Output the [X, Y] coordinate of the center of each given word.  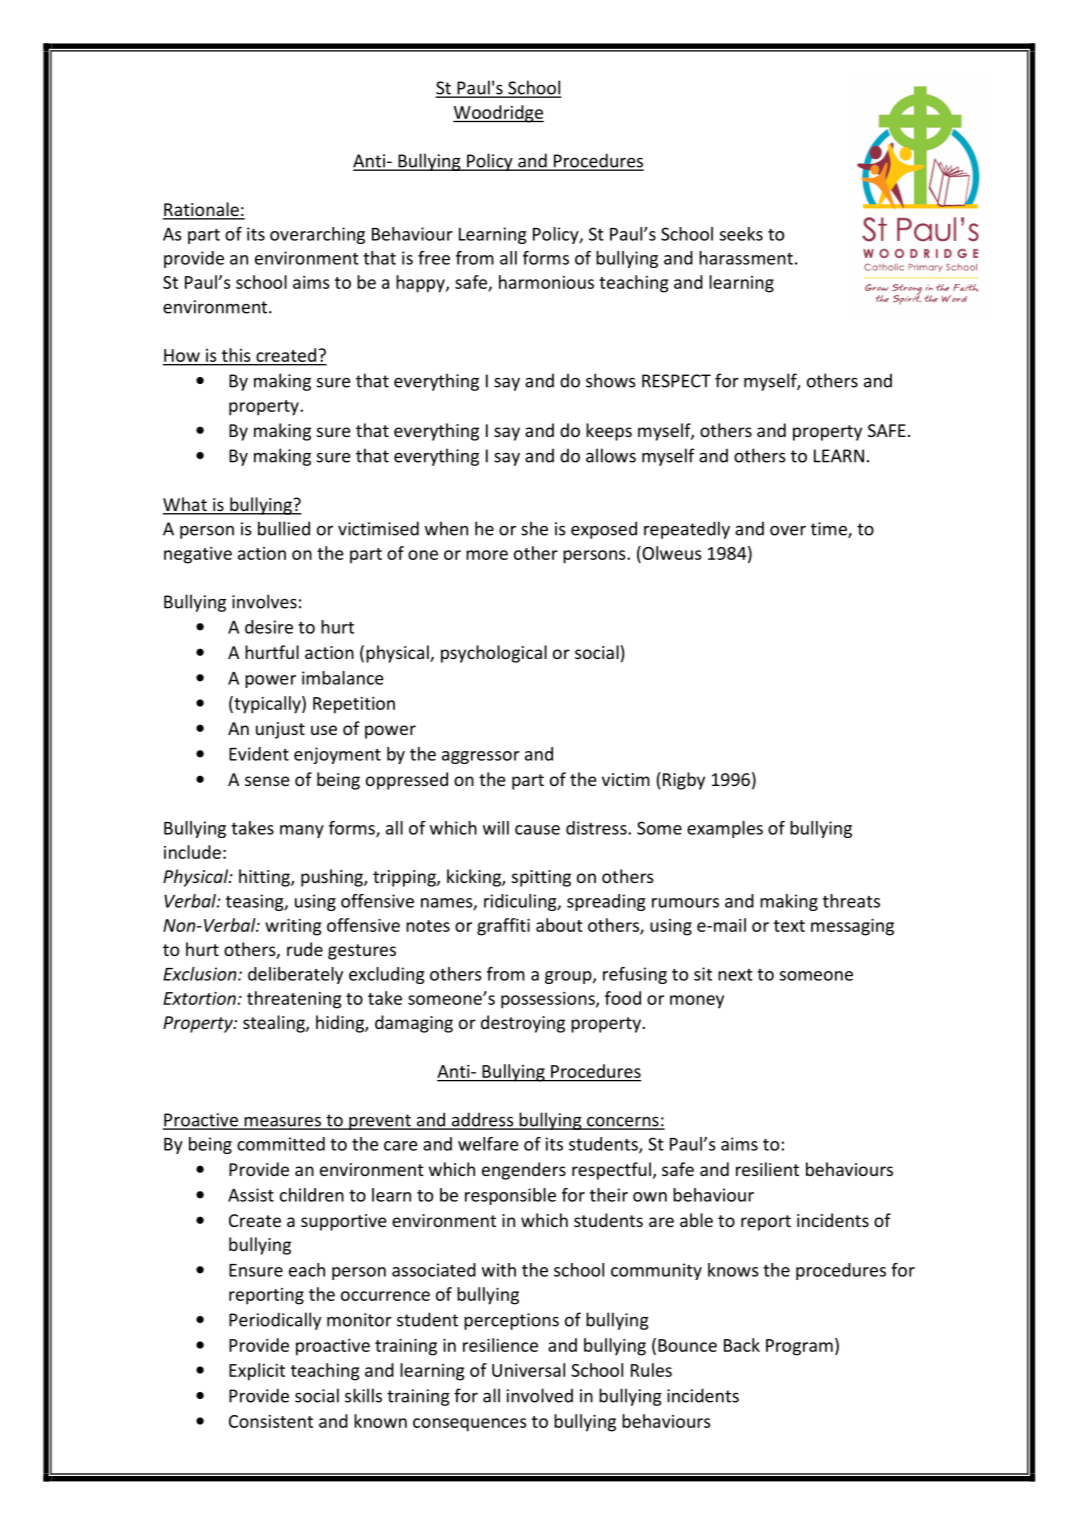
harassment [746, 258]
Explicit [257, 1372]
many [302, 831]
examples [725, 829]
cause [537, 830]
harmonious [546, 282]
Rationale [202, 210]
